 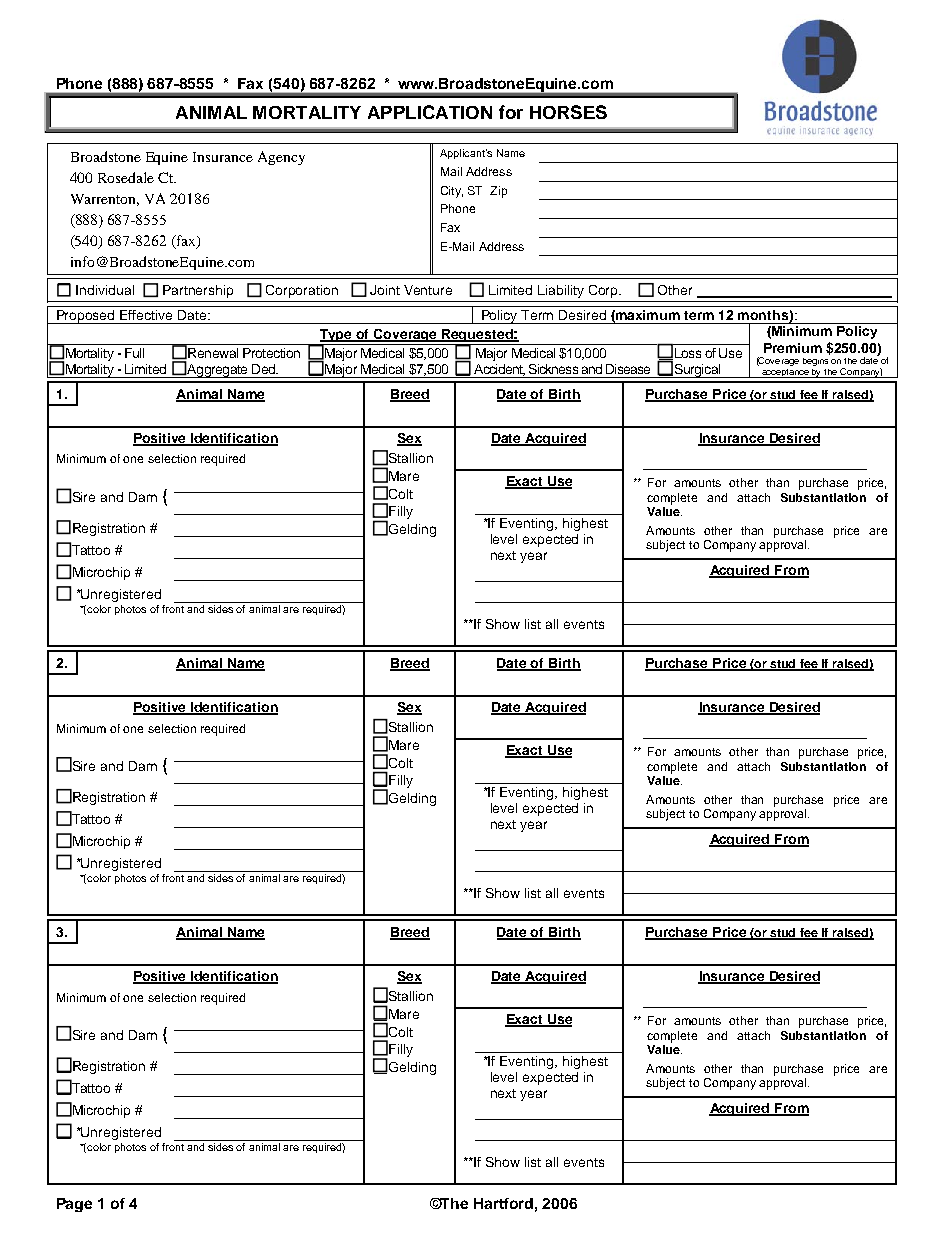 I want to click on HORSES, so click(x=568, y=112).
